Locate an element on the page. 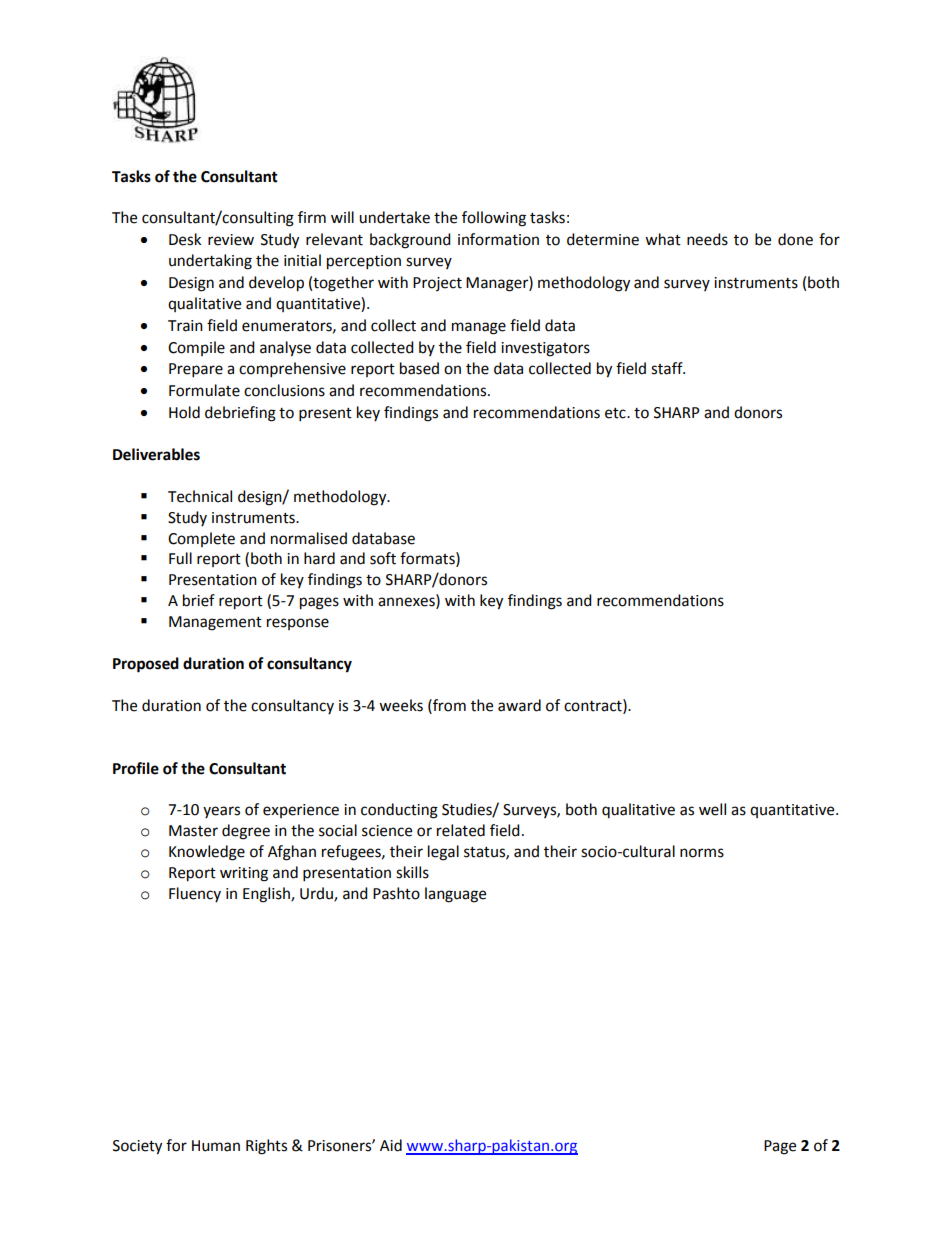 This page has width=952, height=1233. norms is located at coordinates (702, 853).
